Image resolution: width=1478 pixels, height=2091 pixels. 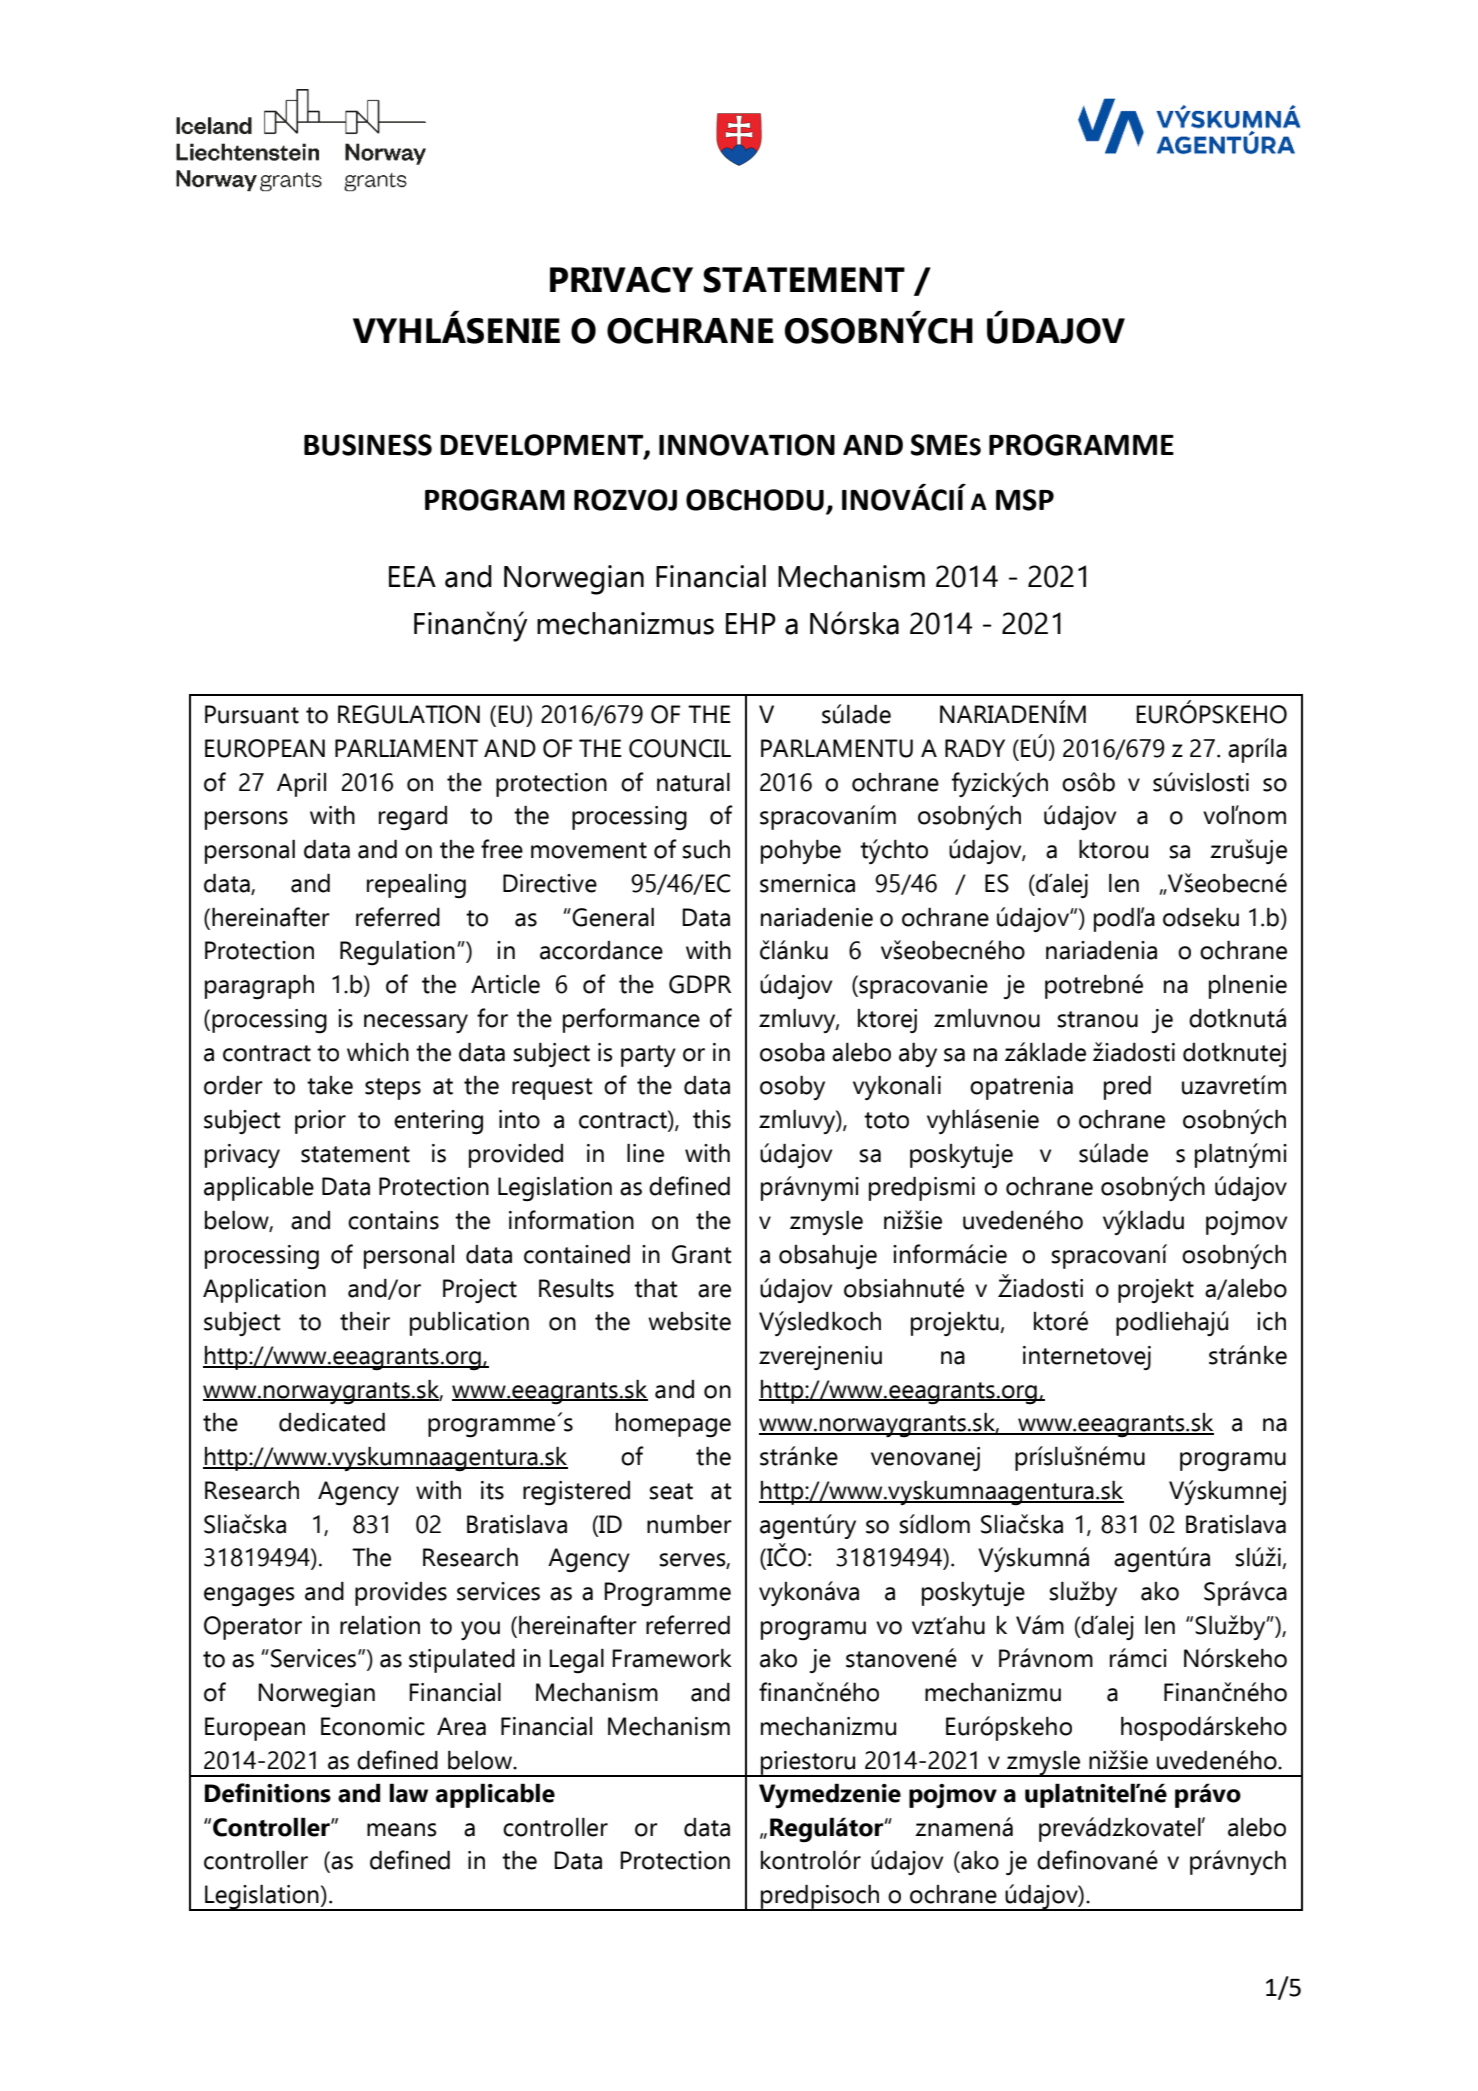 What do you see at coordinates (747, 445) in the screenshot?
I see `INNOVATION` at bounding box center [747, 445].
